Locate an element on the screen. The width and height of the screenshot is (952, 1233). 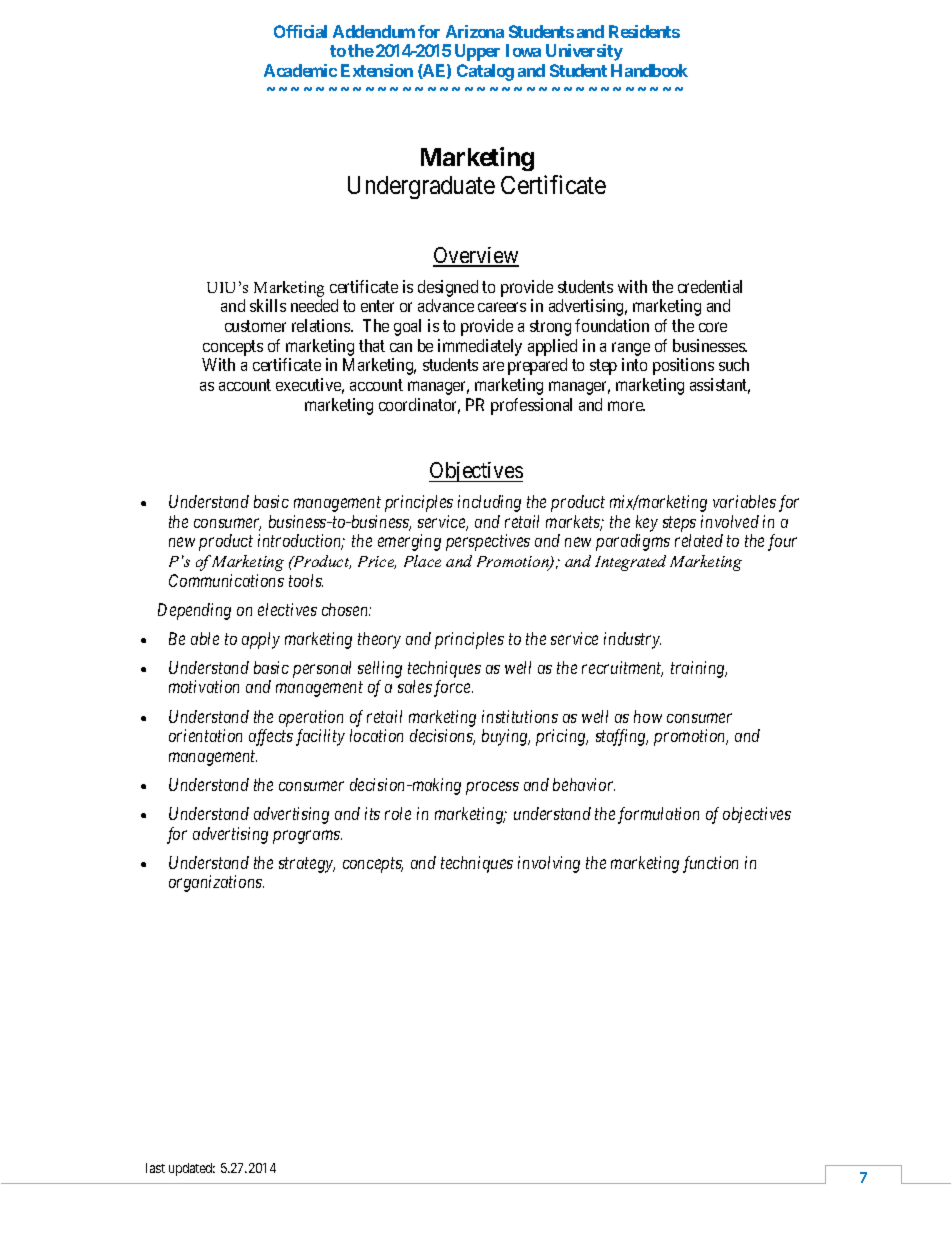
function is located at coordinates (710, 864).
